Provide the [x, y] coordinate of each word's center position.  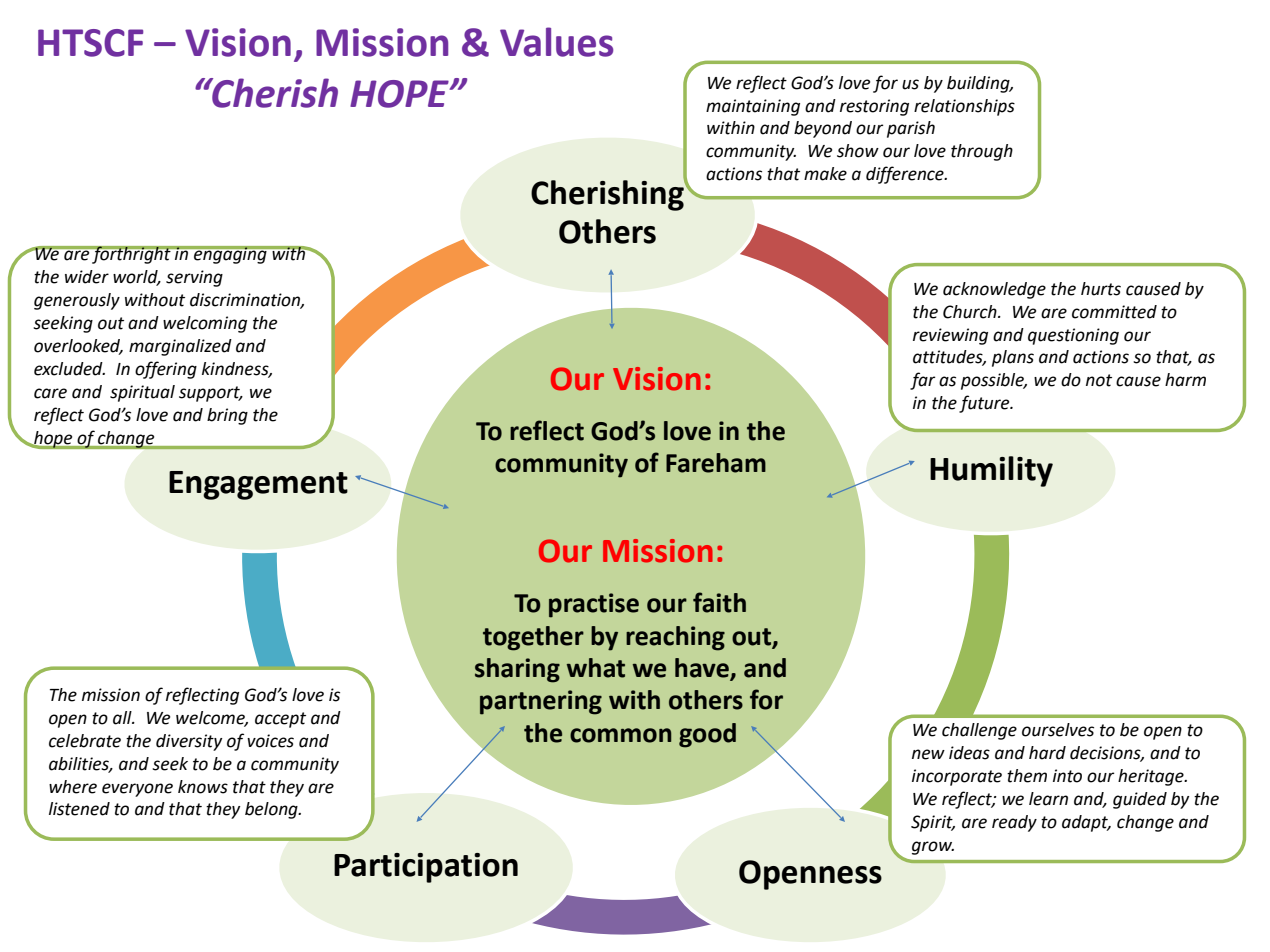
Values [556, 42]
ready [1014, 823]
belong [272, 810]
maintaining [753, 107]
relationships [964, 107]
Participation [426, 868]
